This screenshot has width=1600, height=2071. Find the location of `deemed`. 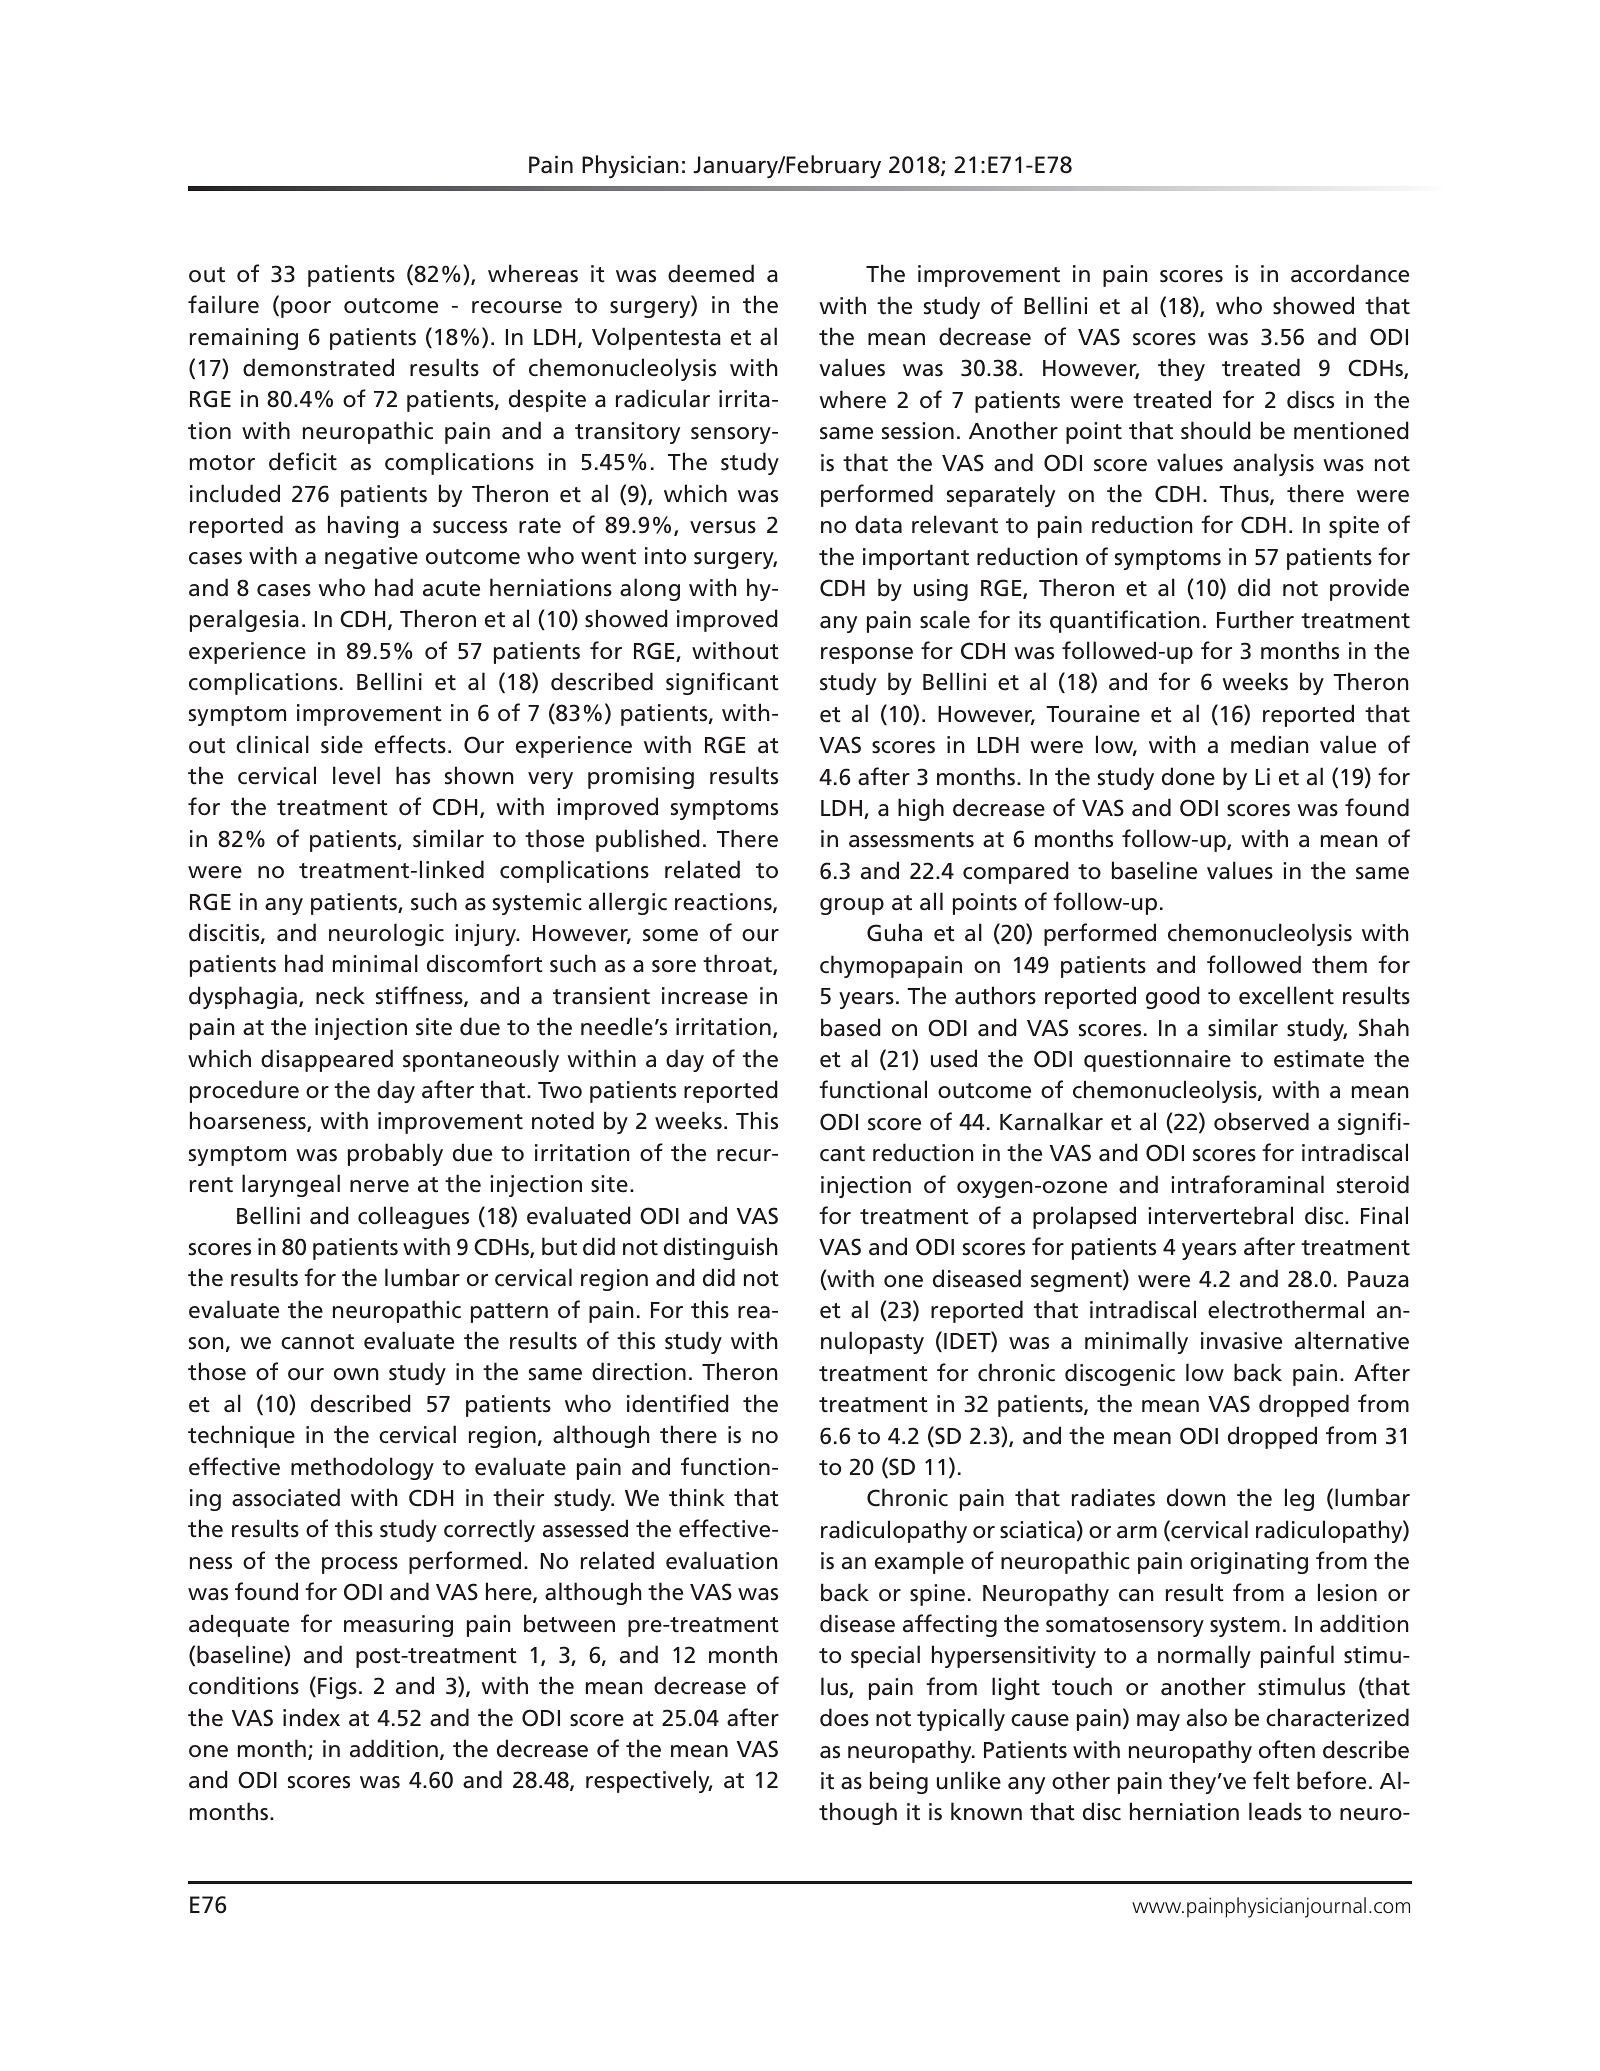

deemed is located at coordinates (711, 273).
